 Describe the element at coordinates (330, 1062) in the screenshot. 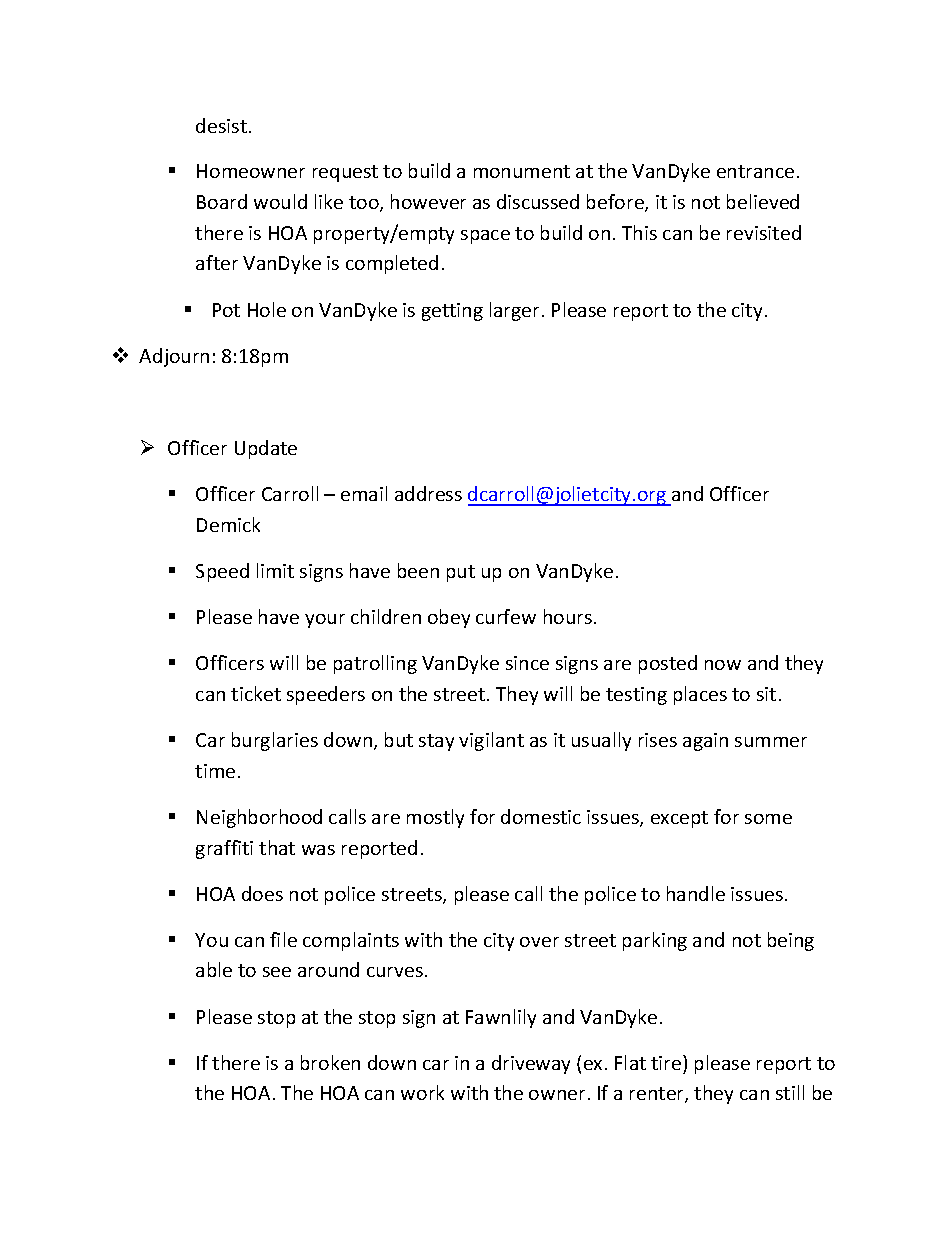

I see `broken` at that location.
